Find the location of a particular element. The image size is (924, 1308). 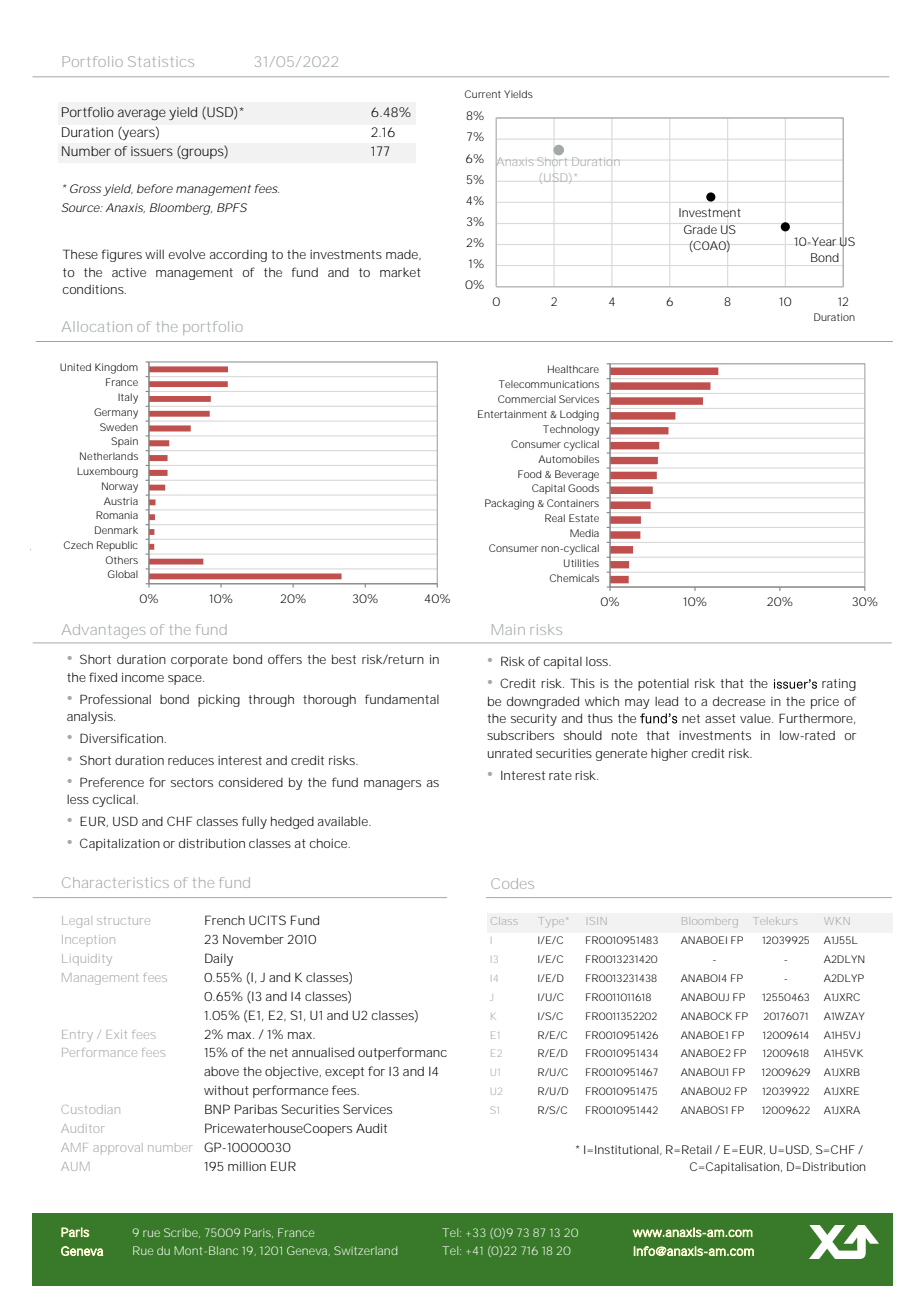

Healthcare is located at coordinates (573, 369).
